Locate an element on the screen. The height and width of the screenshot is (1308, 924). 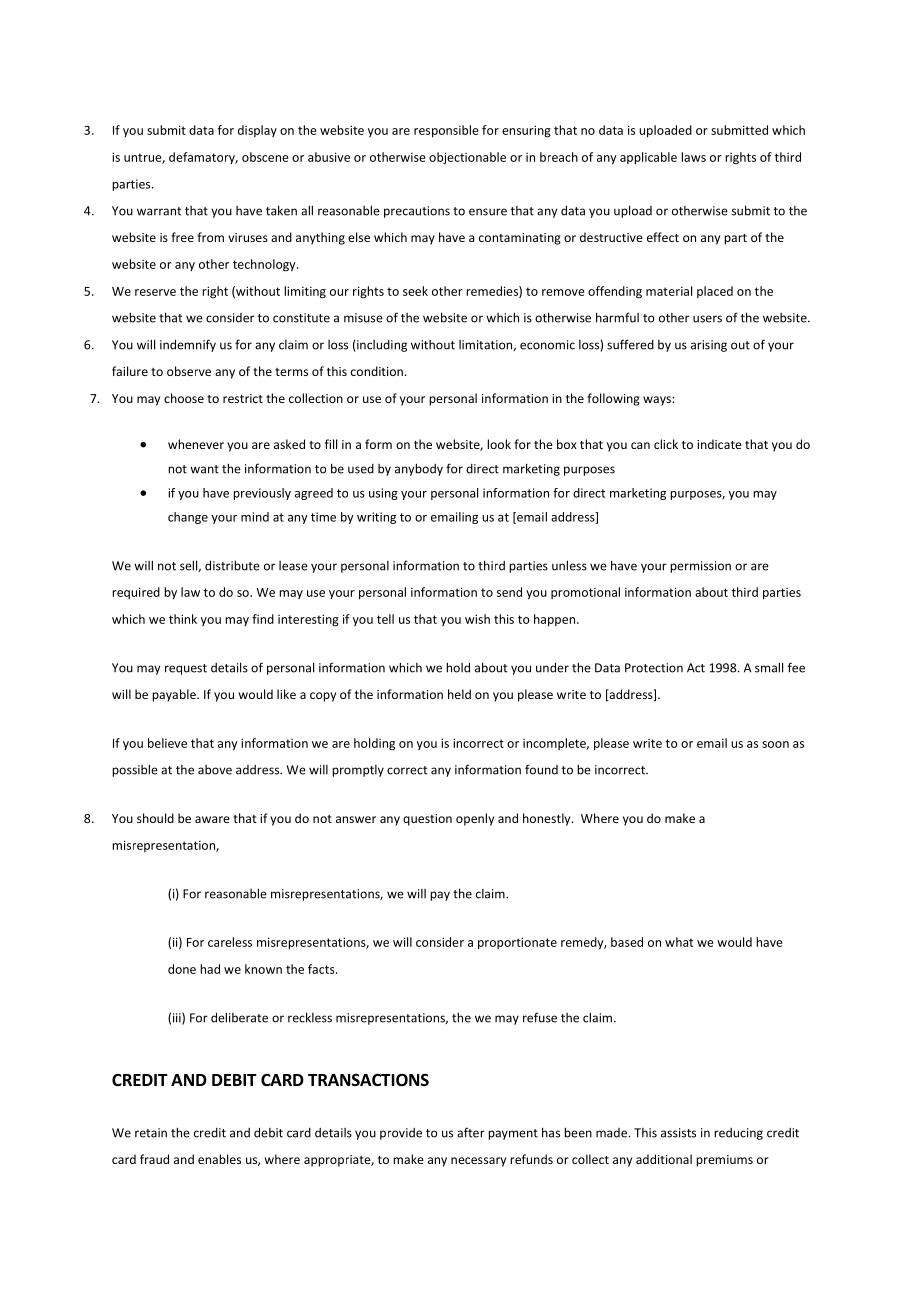
obscene is located at coordinates (265, 157).
